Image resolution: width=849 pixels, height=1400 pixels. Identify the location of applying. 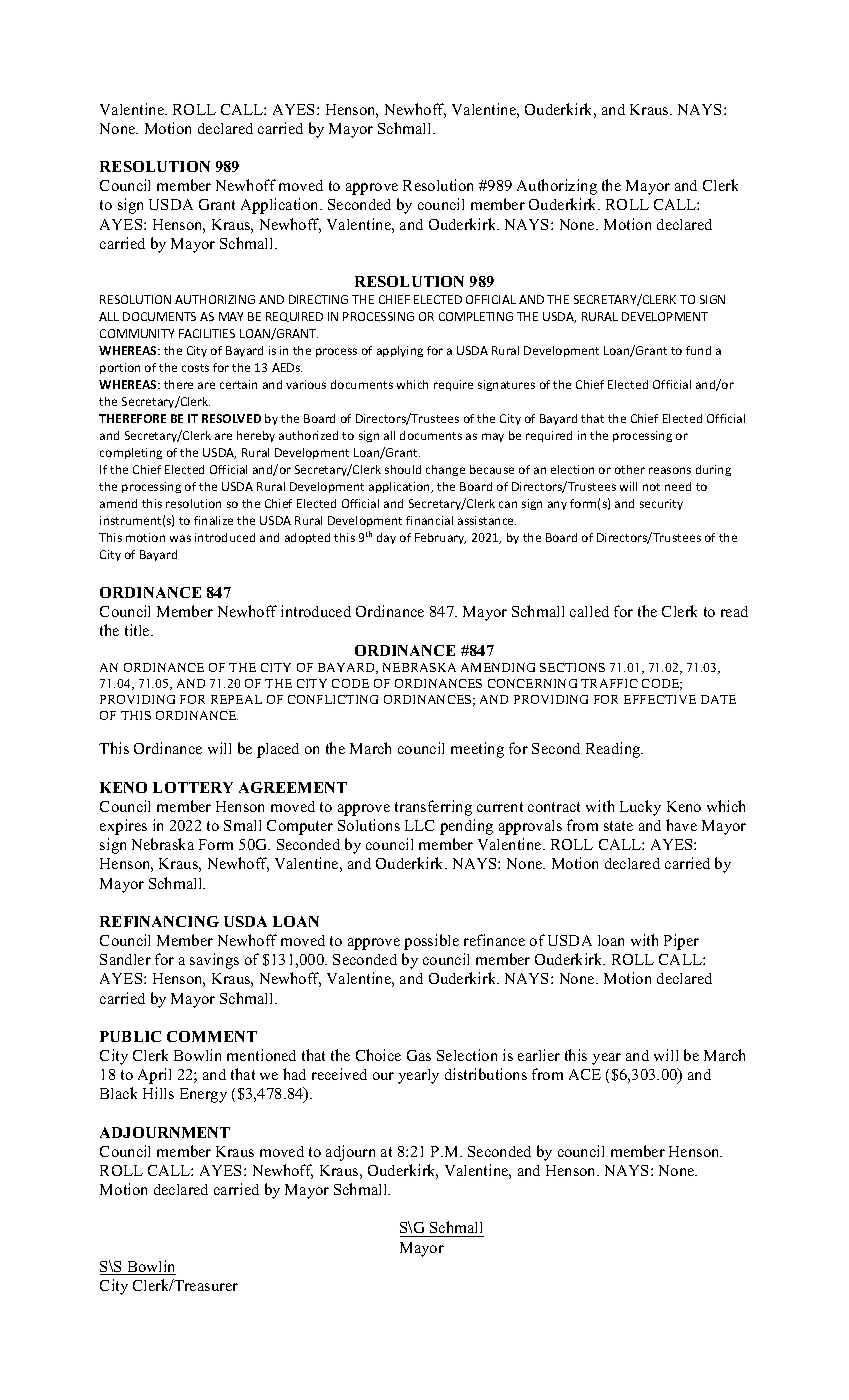
(400, 351).
